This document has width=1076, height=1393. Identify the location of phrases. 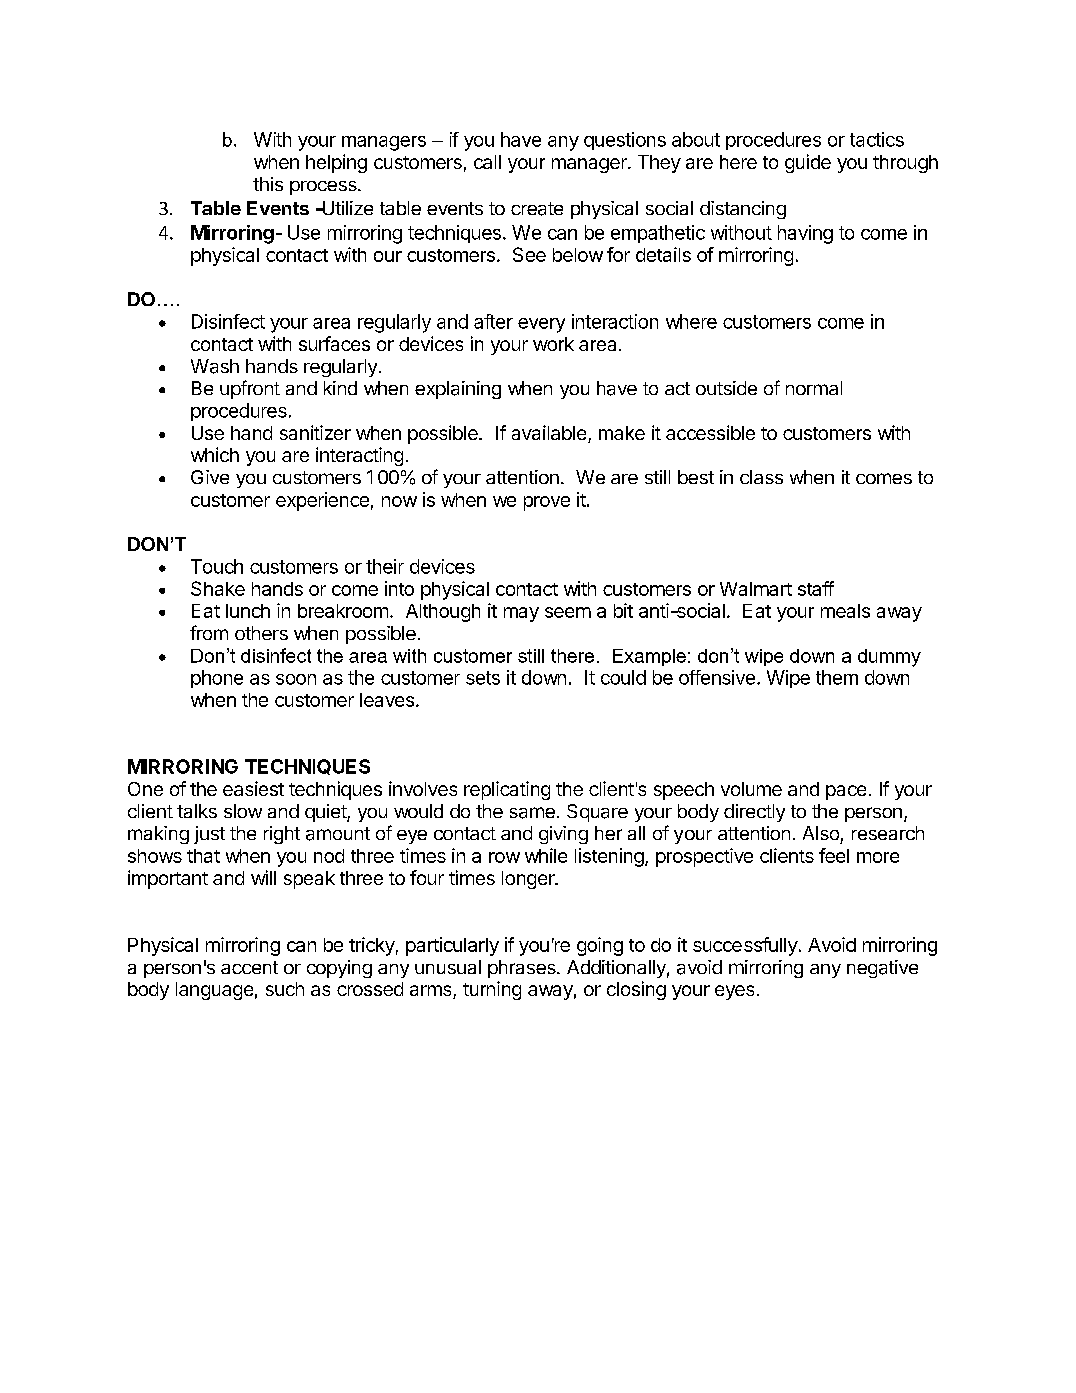
(523, 969).
